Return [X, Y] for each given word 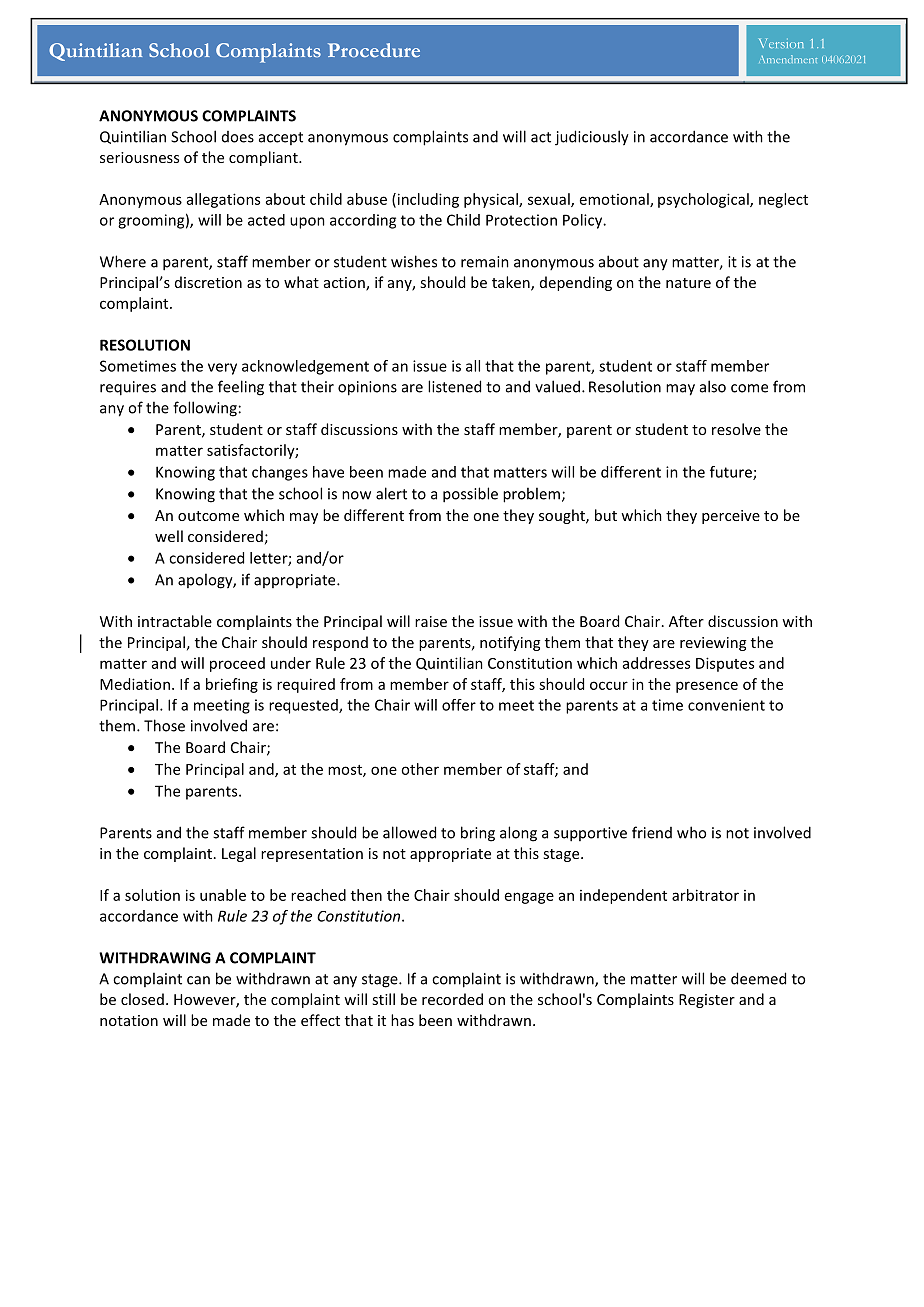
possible [470, 495]
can [198, 980]
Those [164, 725]
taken [512, 283]
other [420, 769]
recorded [452, 999]
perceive [731, 517]
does [238, 137]
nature [688, 283]
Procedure [374, 50]
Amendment [788, 59]
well [169, 536]
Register [707, 1001]
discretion [208, 282]
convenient [726, 705]
